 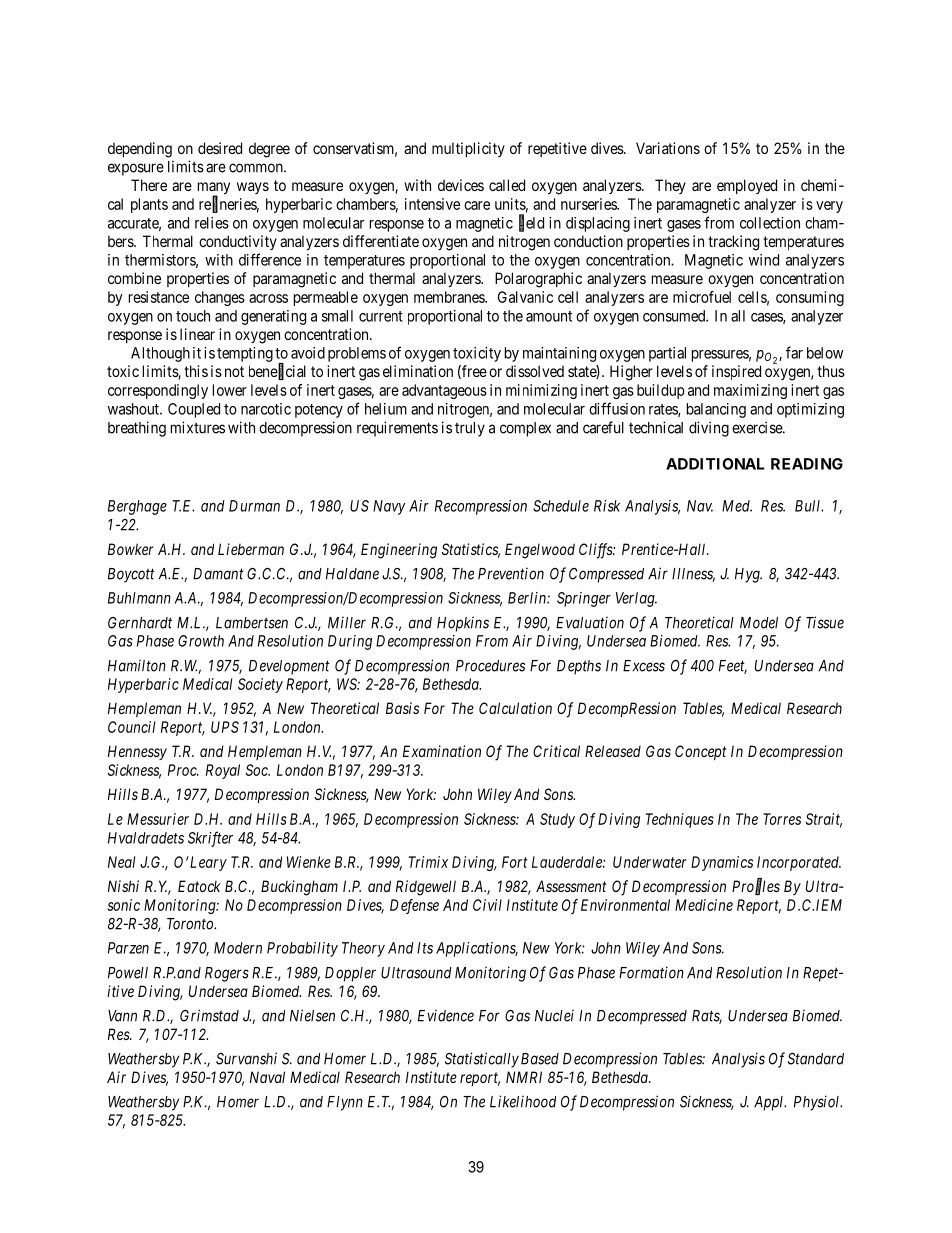 What do you see at coordinates (482, 1060) in the page?
I see `Statistically` at bounding box center [482, 1060].
